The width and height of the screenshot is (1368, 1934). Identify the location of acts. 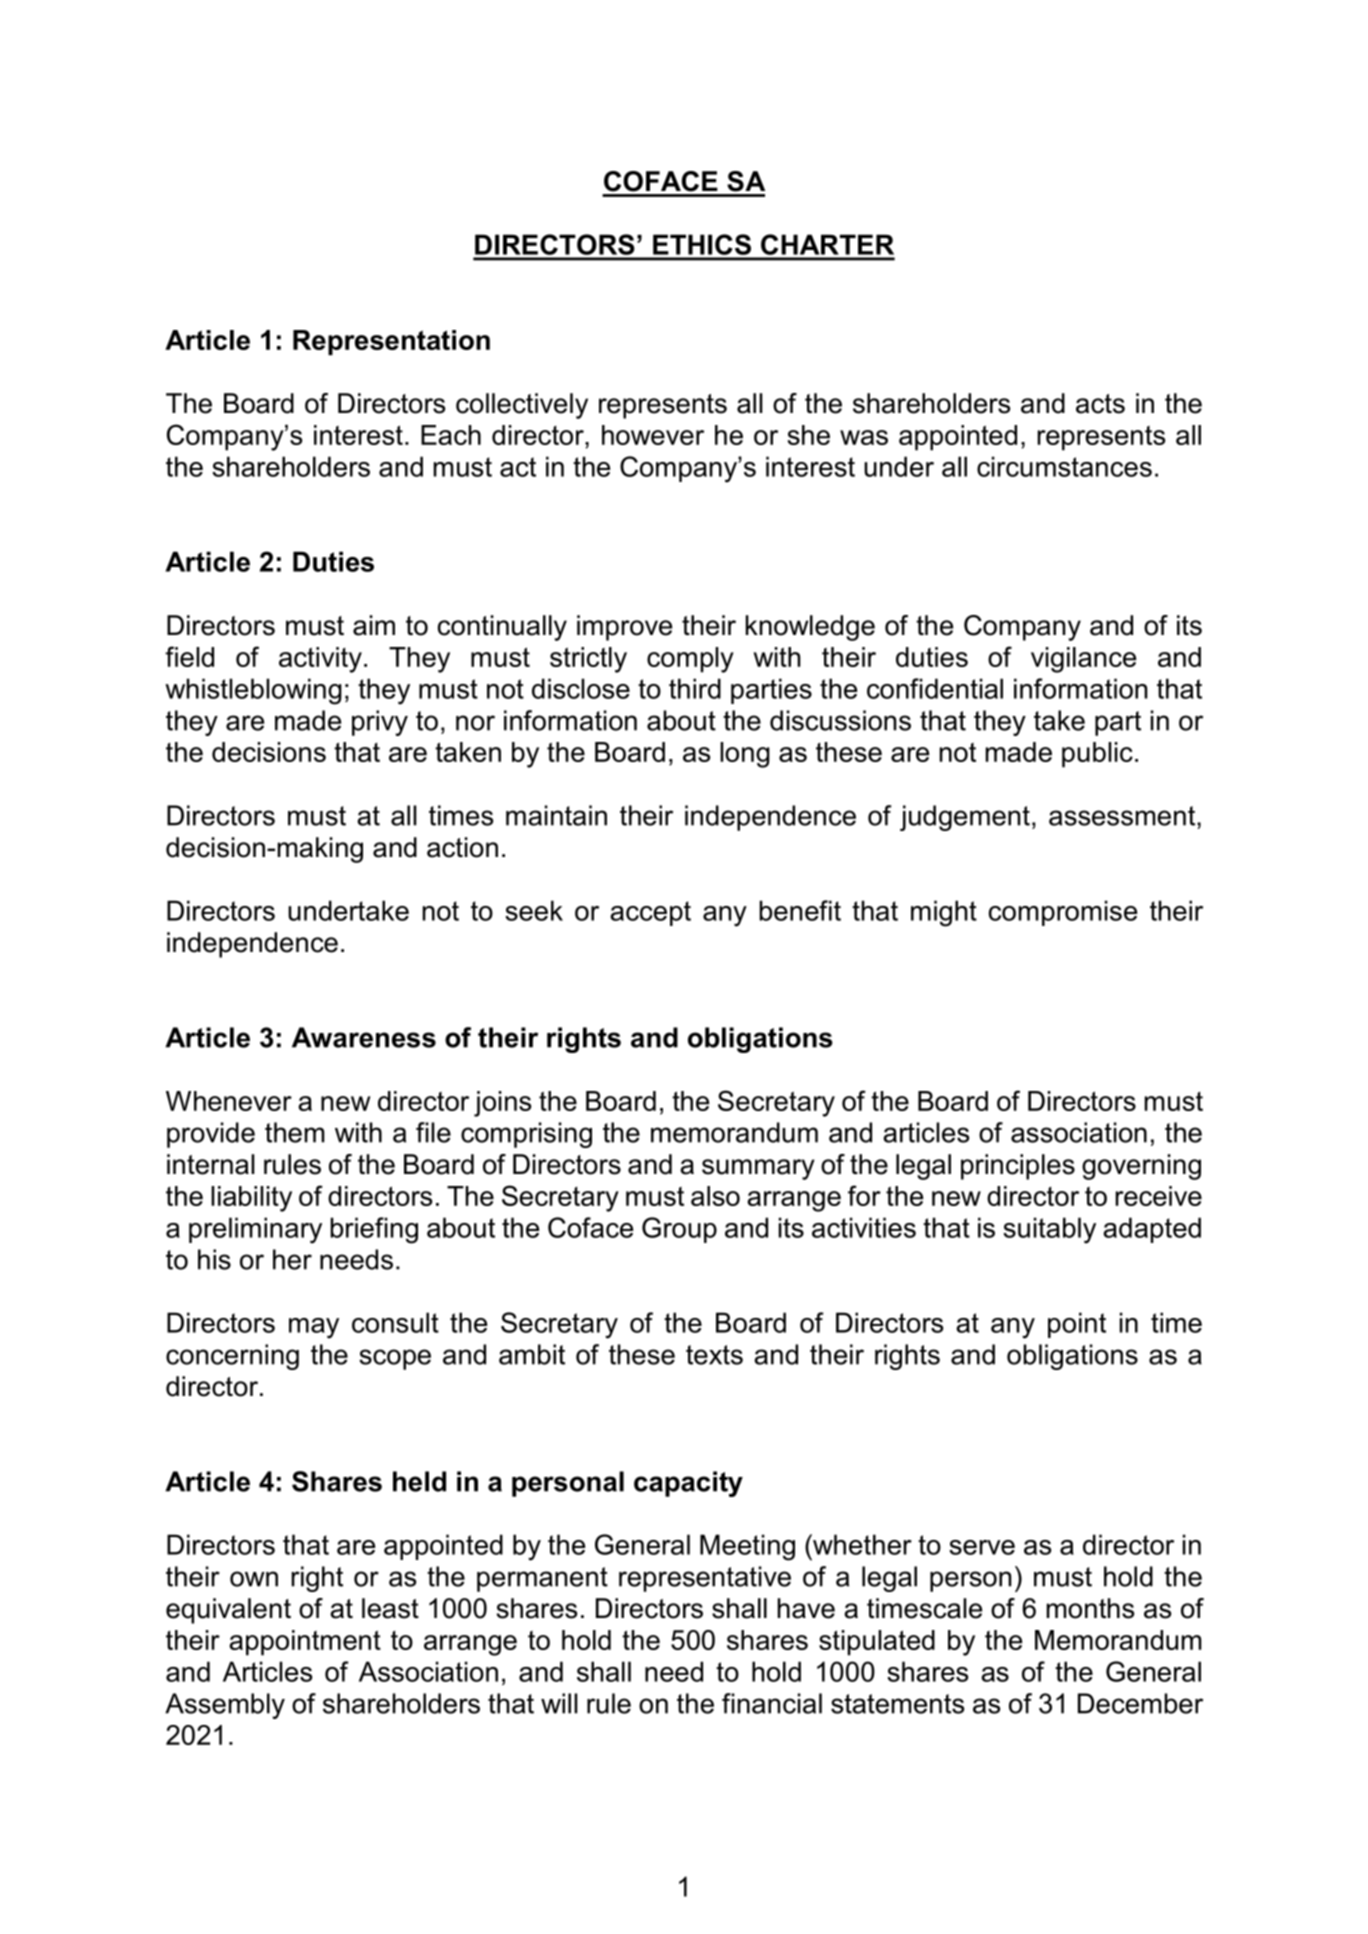
(1100, 404).
